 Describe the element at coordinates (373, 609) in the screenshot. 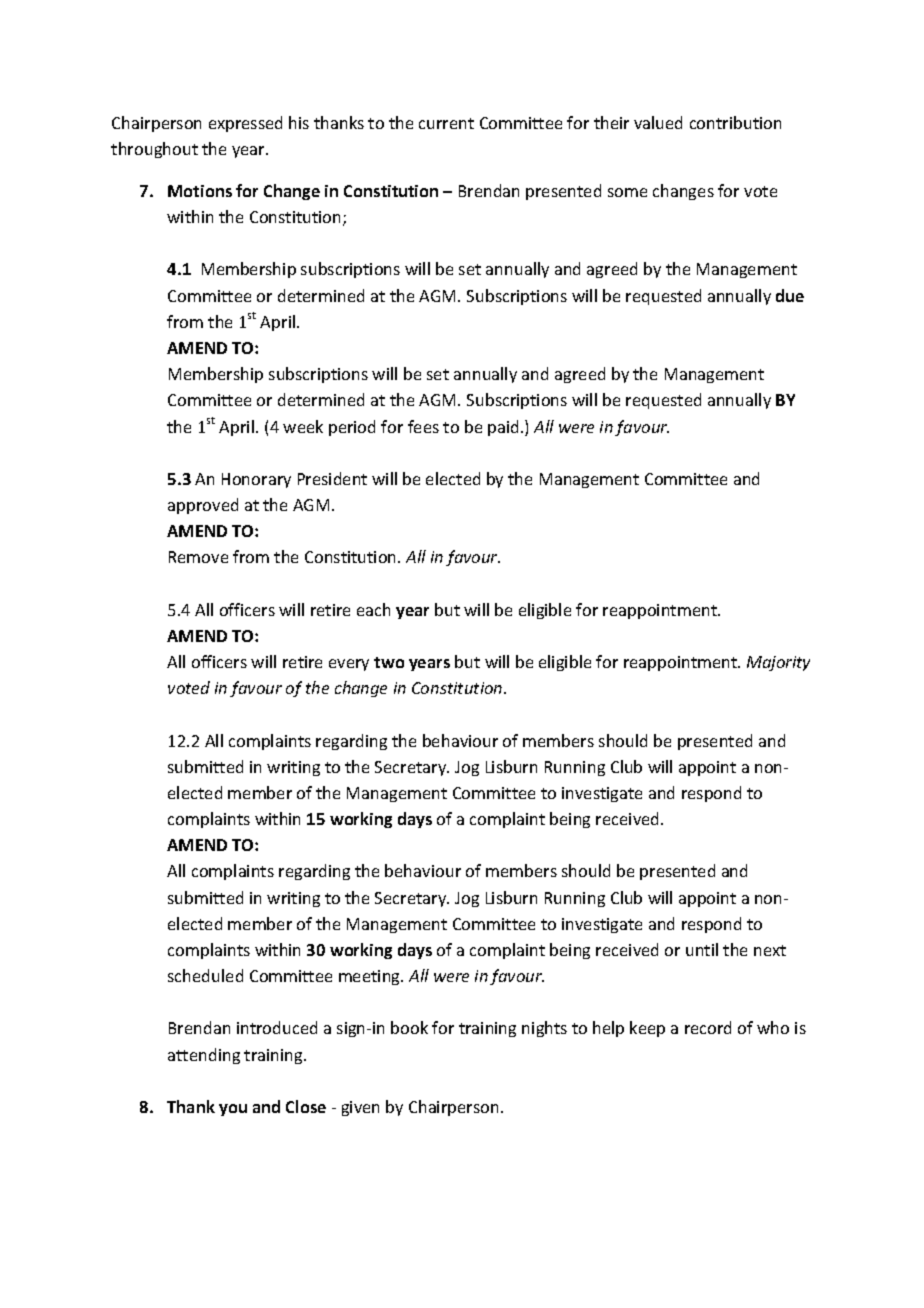

I see `each` at that location.
